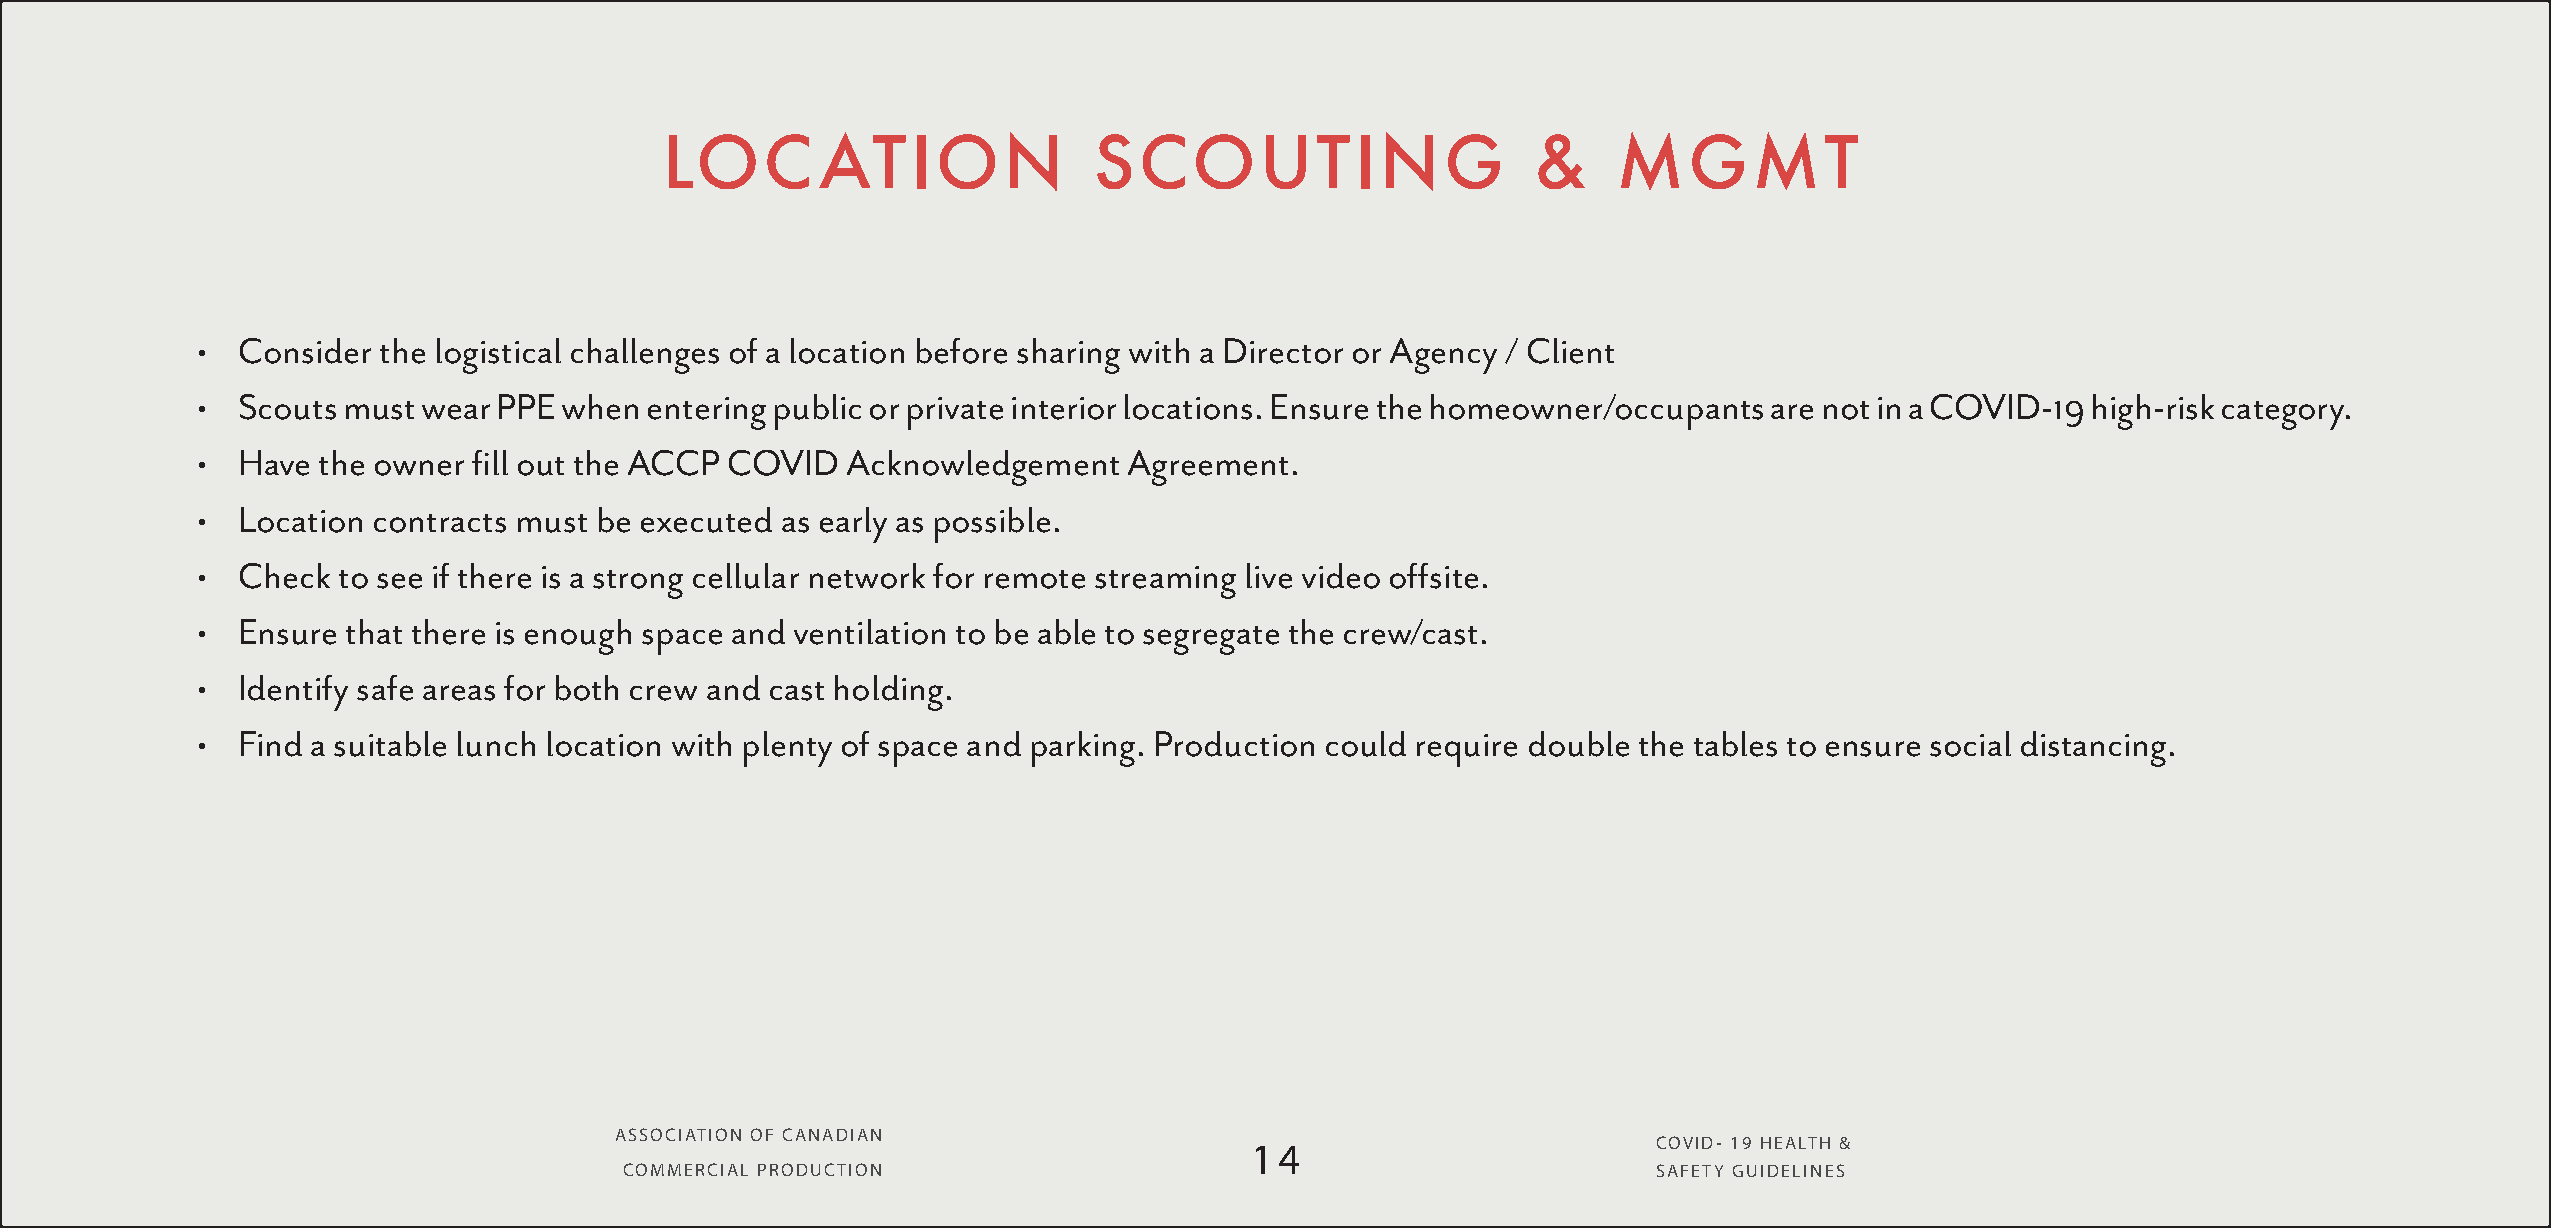 The image size is (2551, 1228). I want to click on logistical, so click(499, 356).
